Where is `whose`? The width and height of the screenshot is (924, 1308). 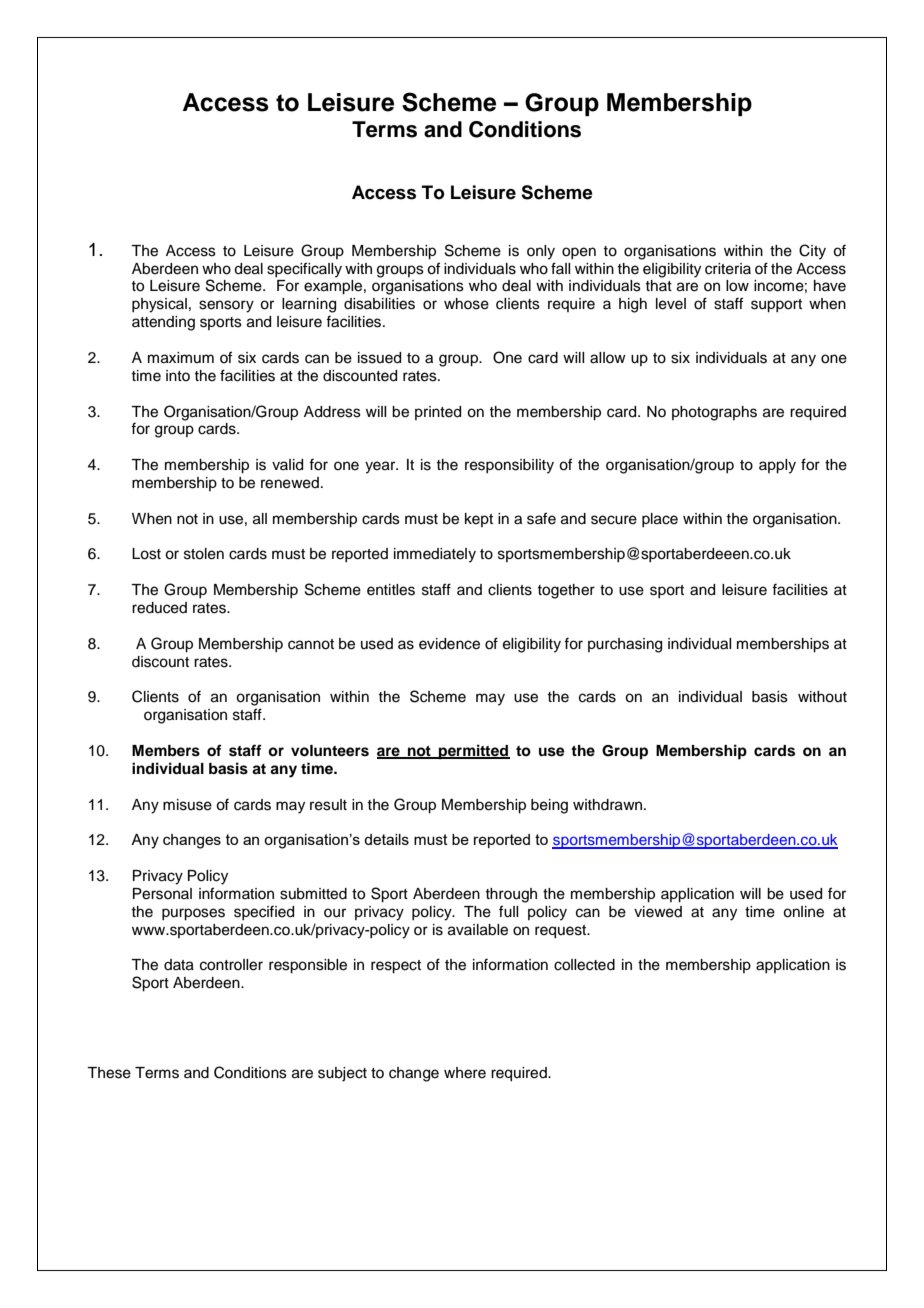
whose is located at coordinates (466, 304).
